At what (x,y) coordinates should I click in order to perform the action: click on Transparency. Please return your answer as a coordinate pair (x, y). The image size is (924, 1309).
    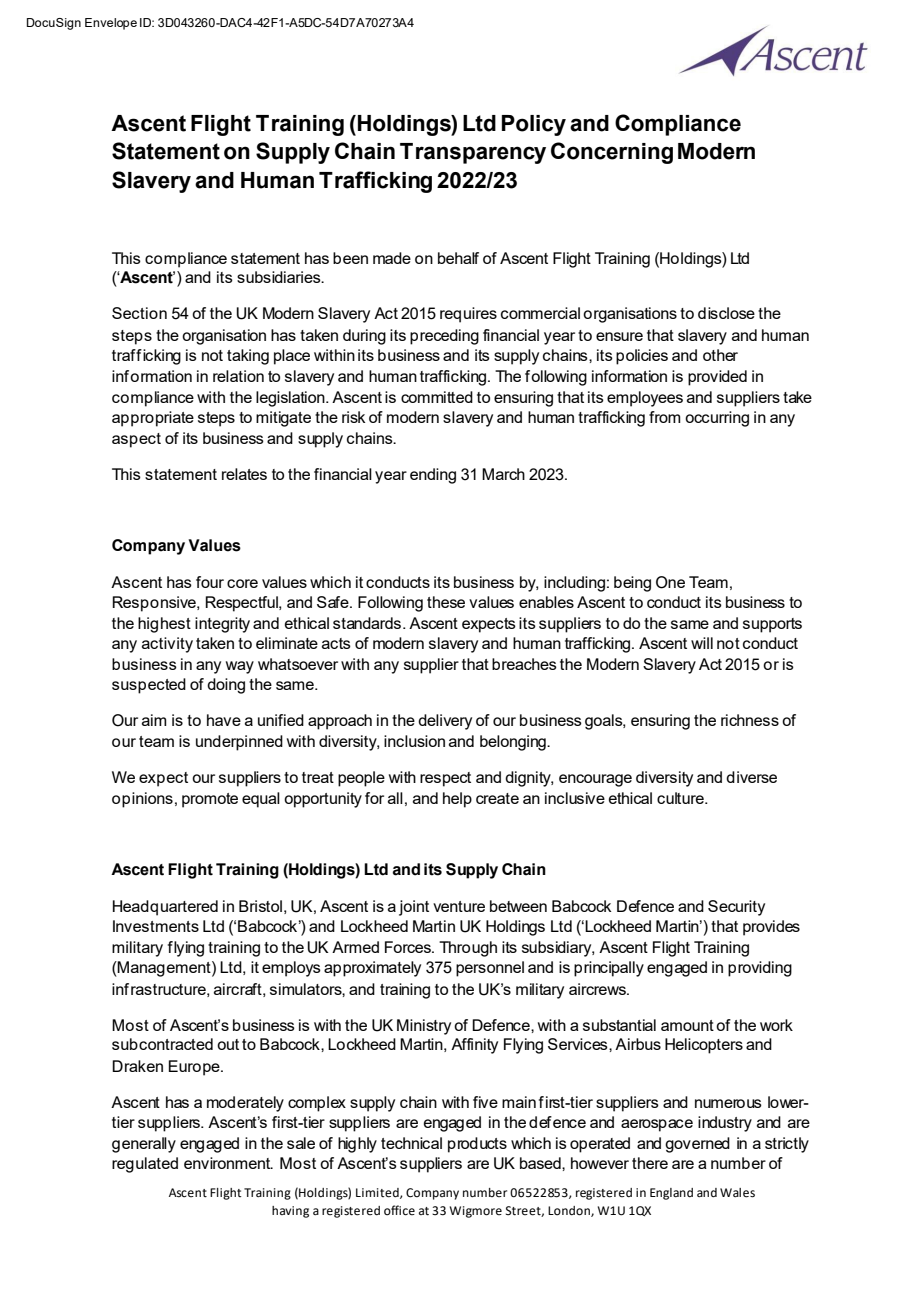
    Looking at the image, I should click on (473, 153).
